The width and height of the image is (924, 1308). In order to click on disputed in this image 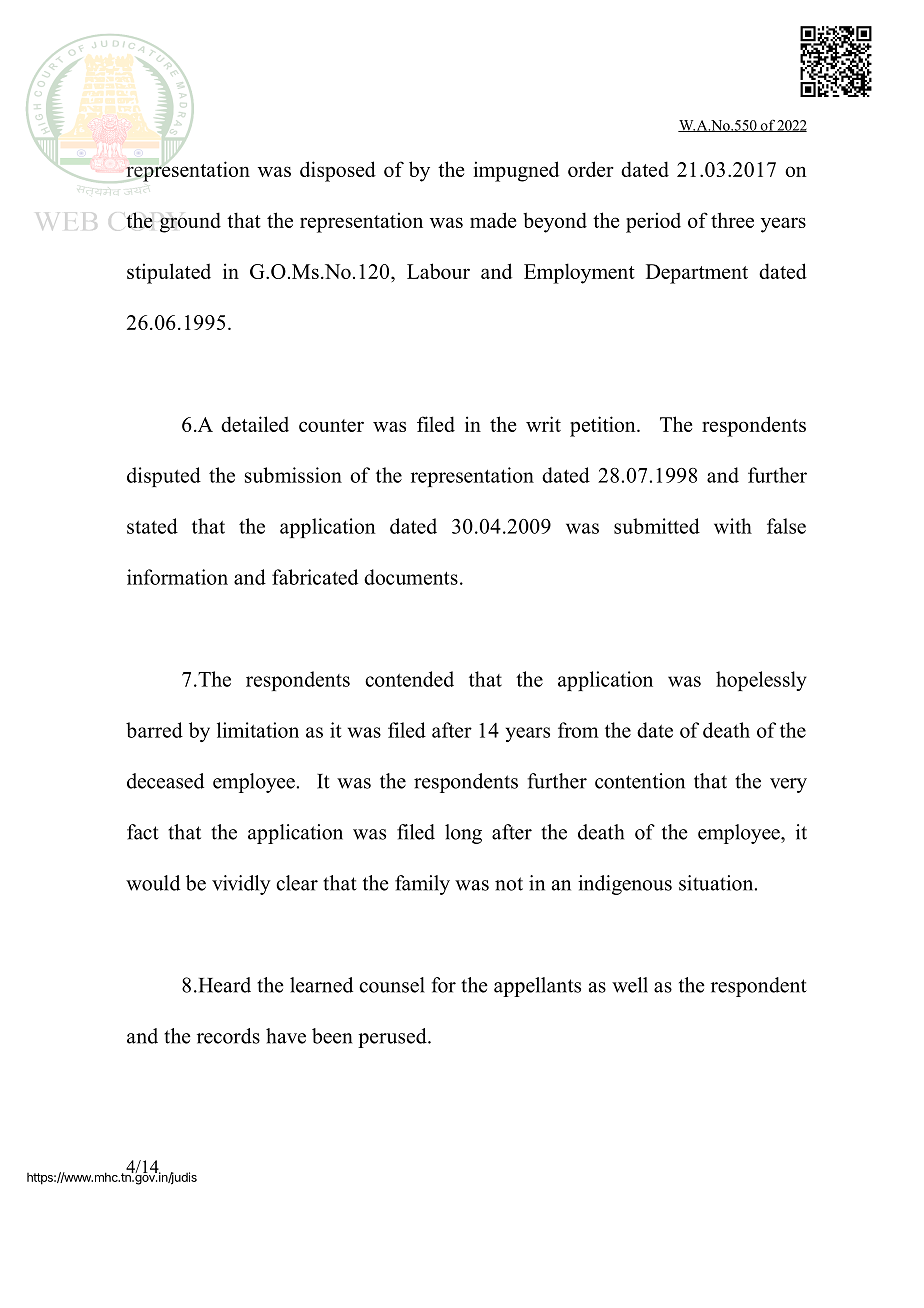, I will do `click(164, 477)`.
